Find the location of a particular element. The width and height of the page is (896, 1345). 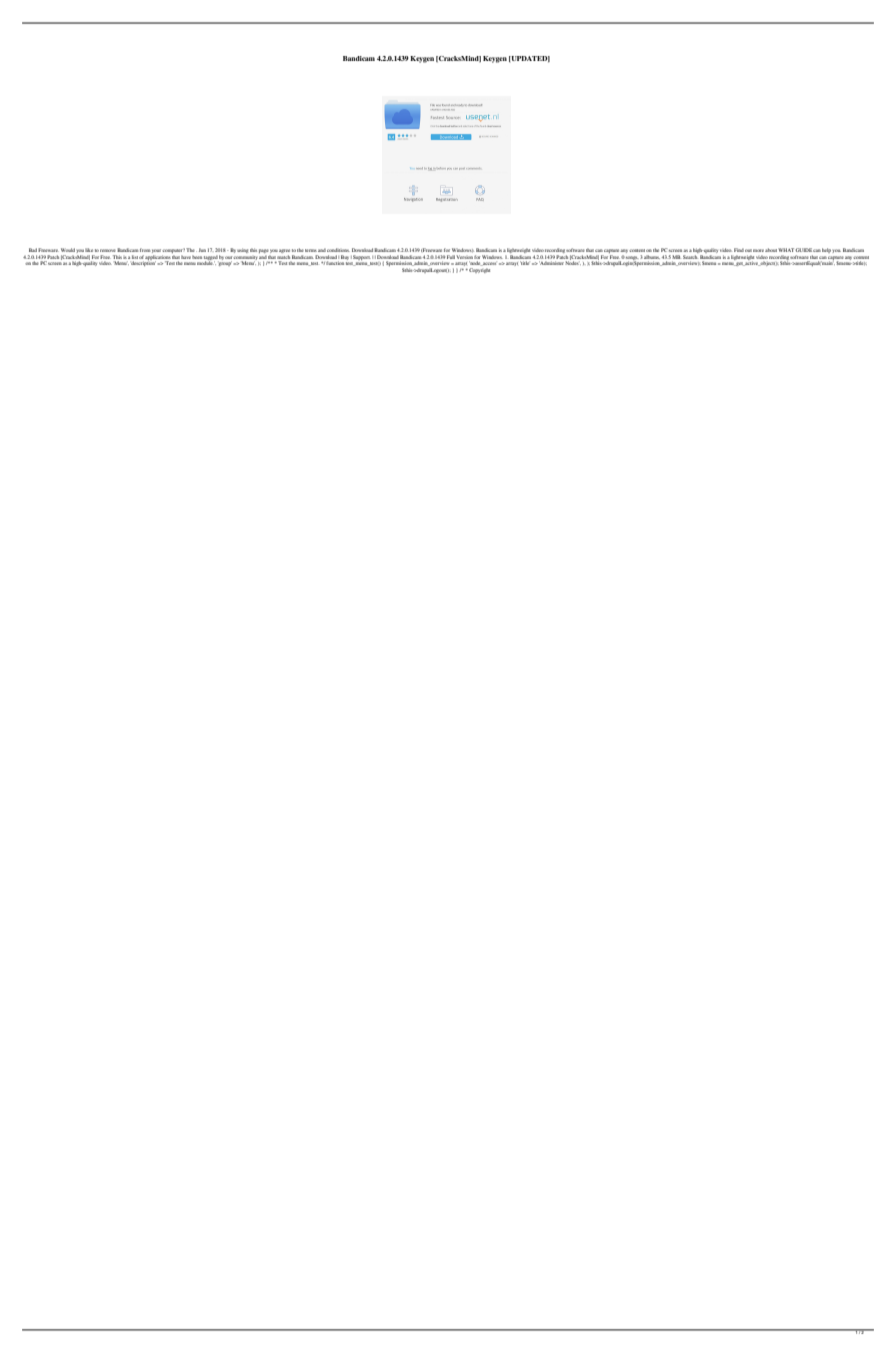

Search is located at coordinates (690, 257).
